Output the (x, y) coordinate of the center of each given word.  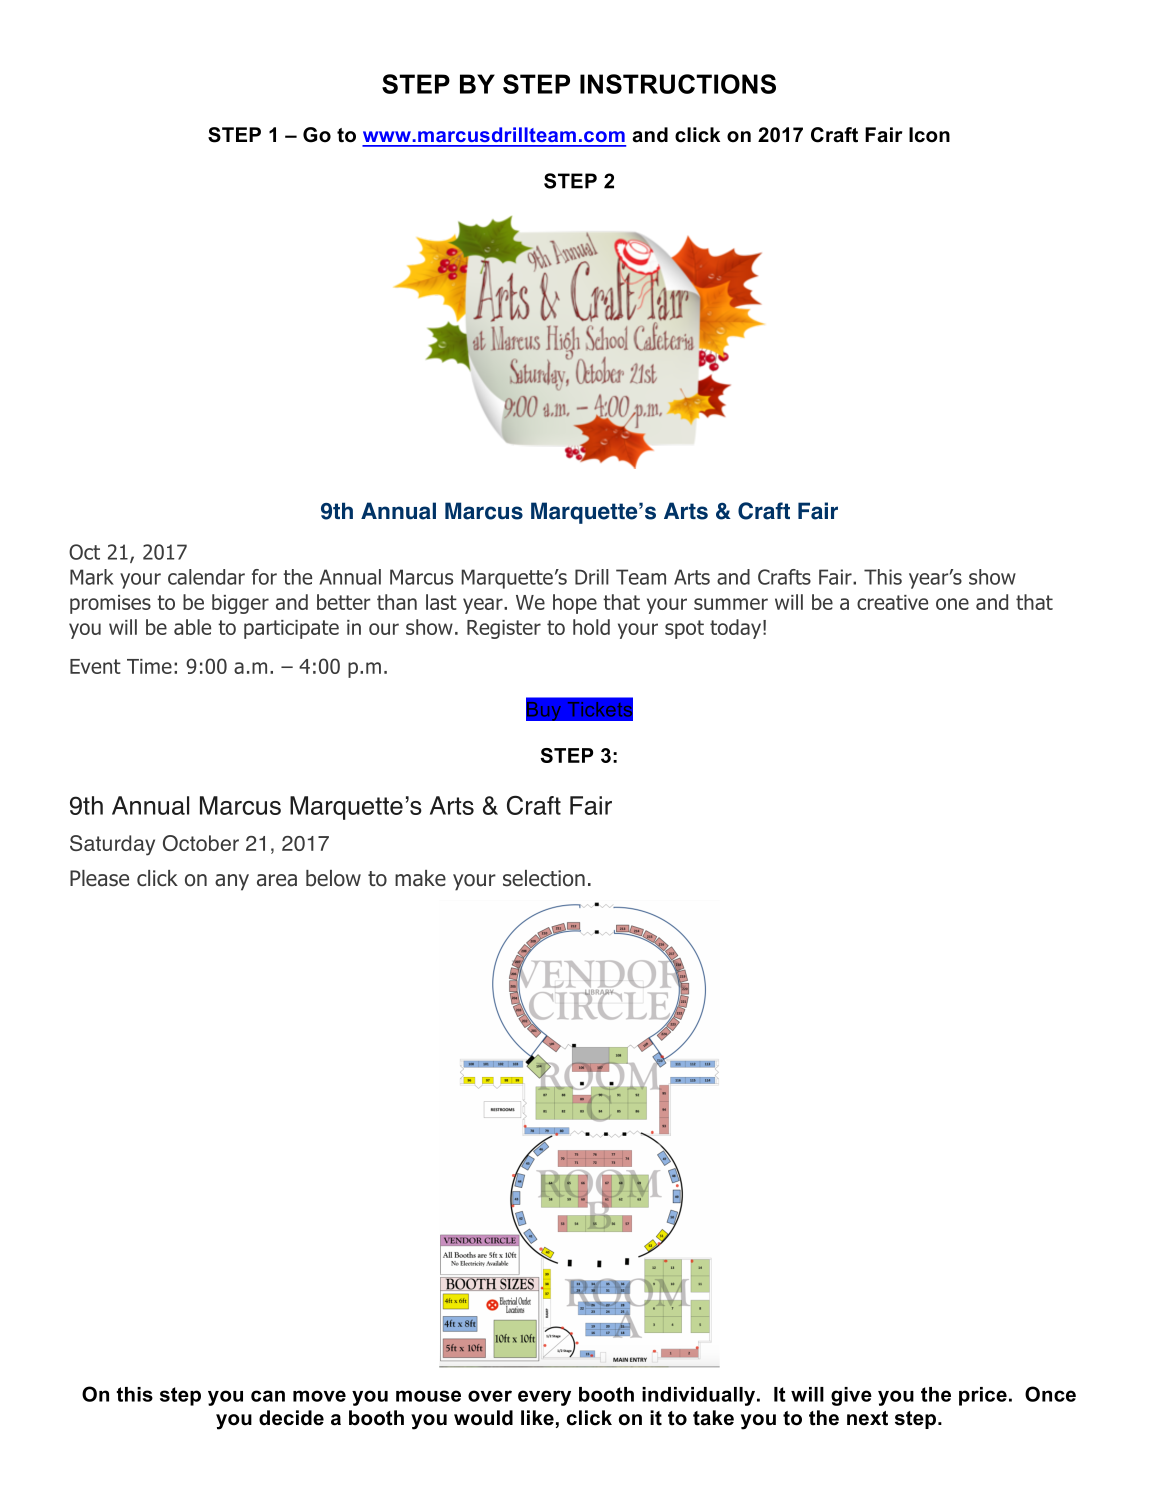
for (264, 577)
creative (892, 602)
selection (544, 878)
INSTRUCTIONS (678, 84)
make (420, 878)
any (232, 882)
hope (575, 604)
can (268, 1396)
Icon (929, 135)
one (952, 604)
